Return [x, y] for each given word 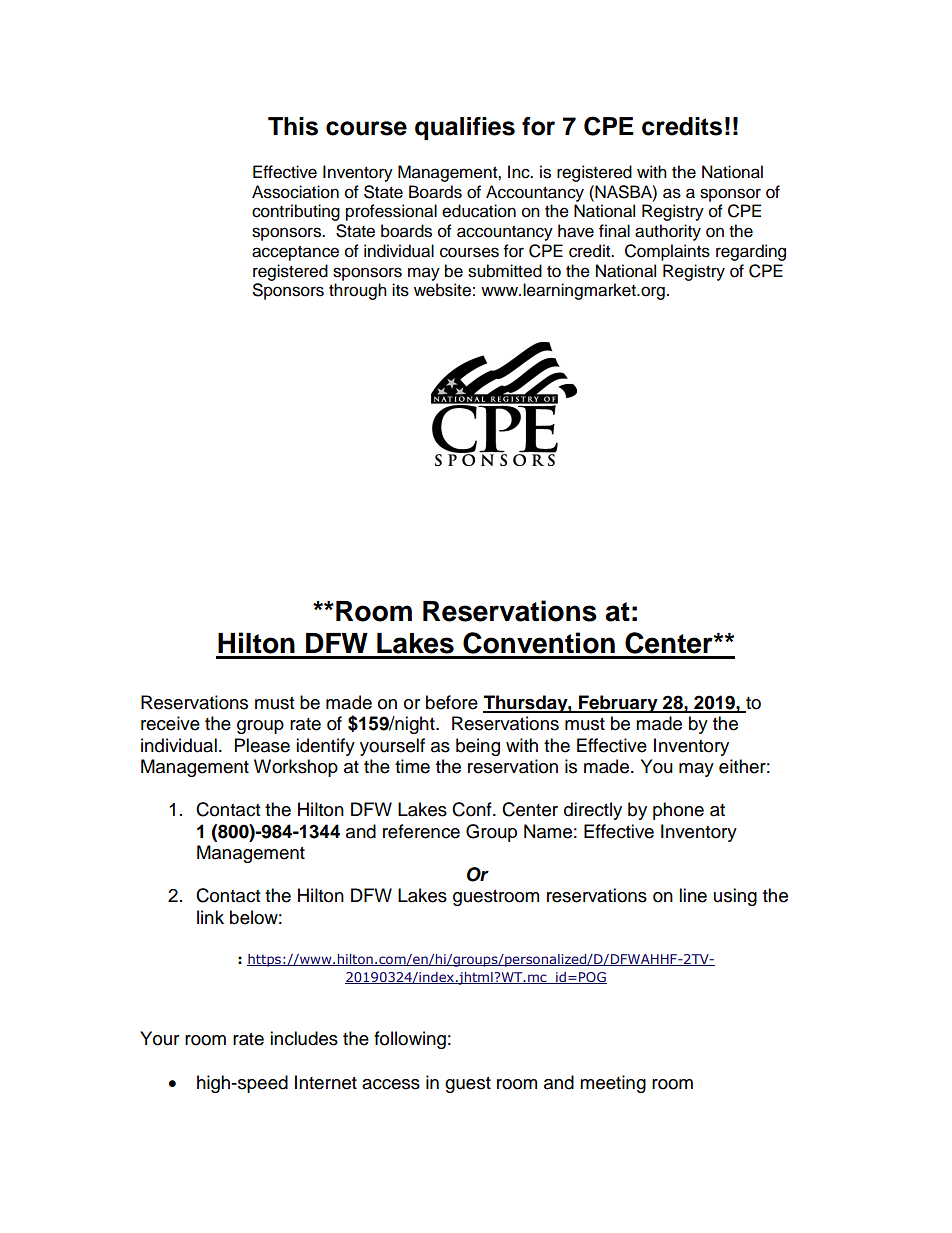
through [358, 291]
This [293, 126]
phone [678, 811]
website [442, 290]
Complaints [667, 252]
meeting [613, 1084]
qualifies [465, 128]
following [410, 1040]
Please [262, 745]
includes [304, 1038]
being [478, 747]
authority [668, 232]
